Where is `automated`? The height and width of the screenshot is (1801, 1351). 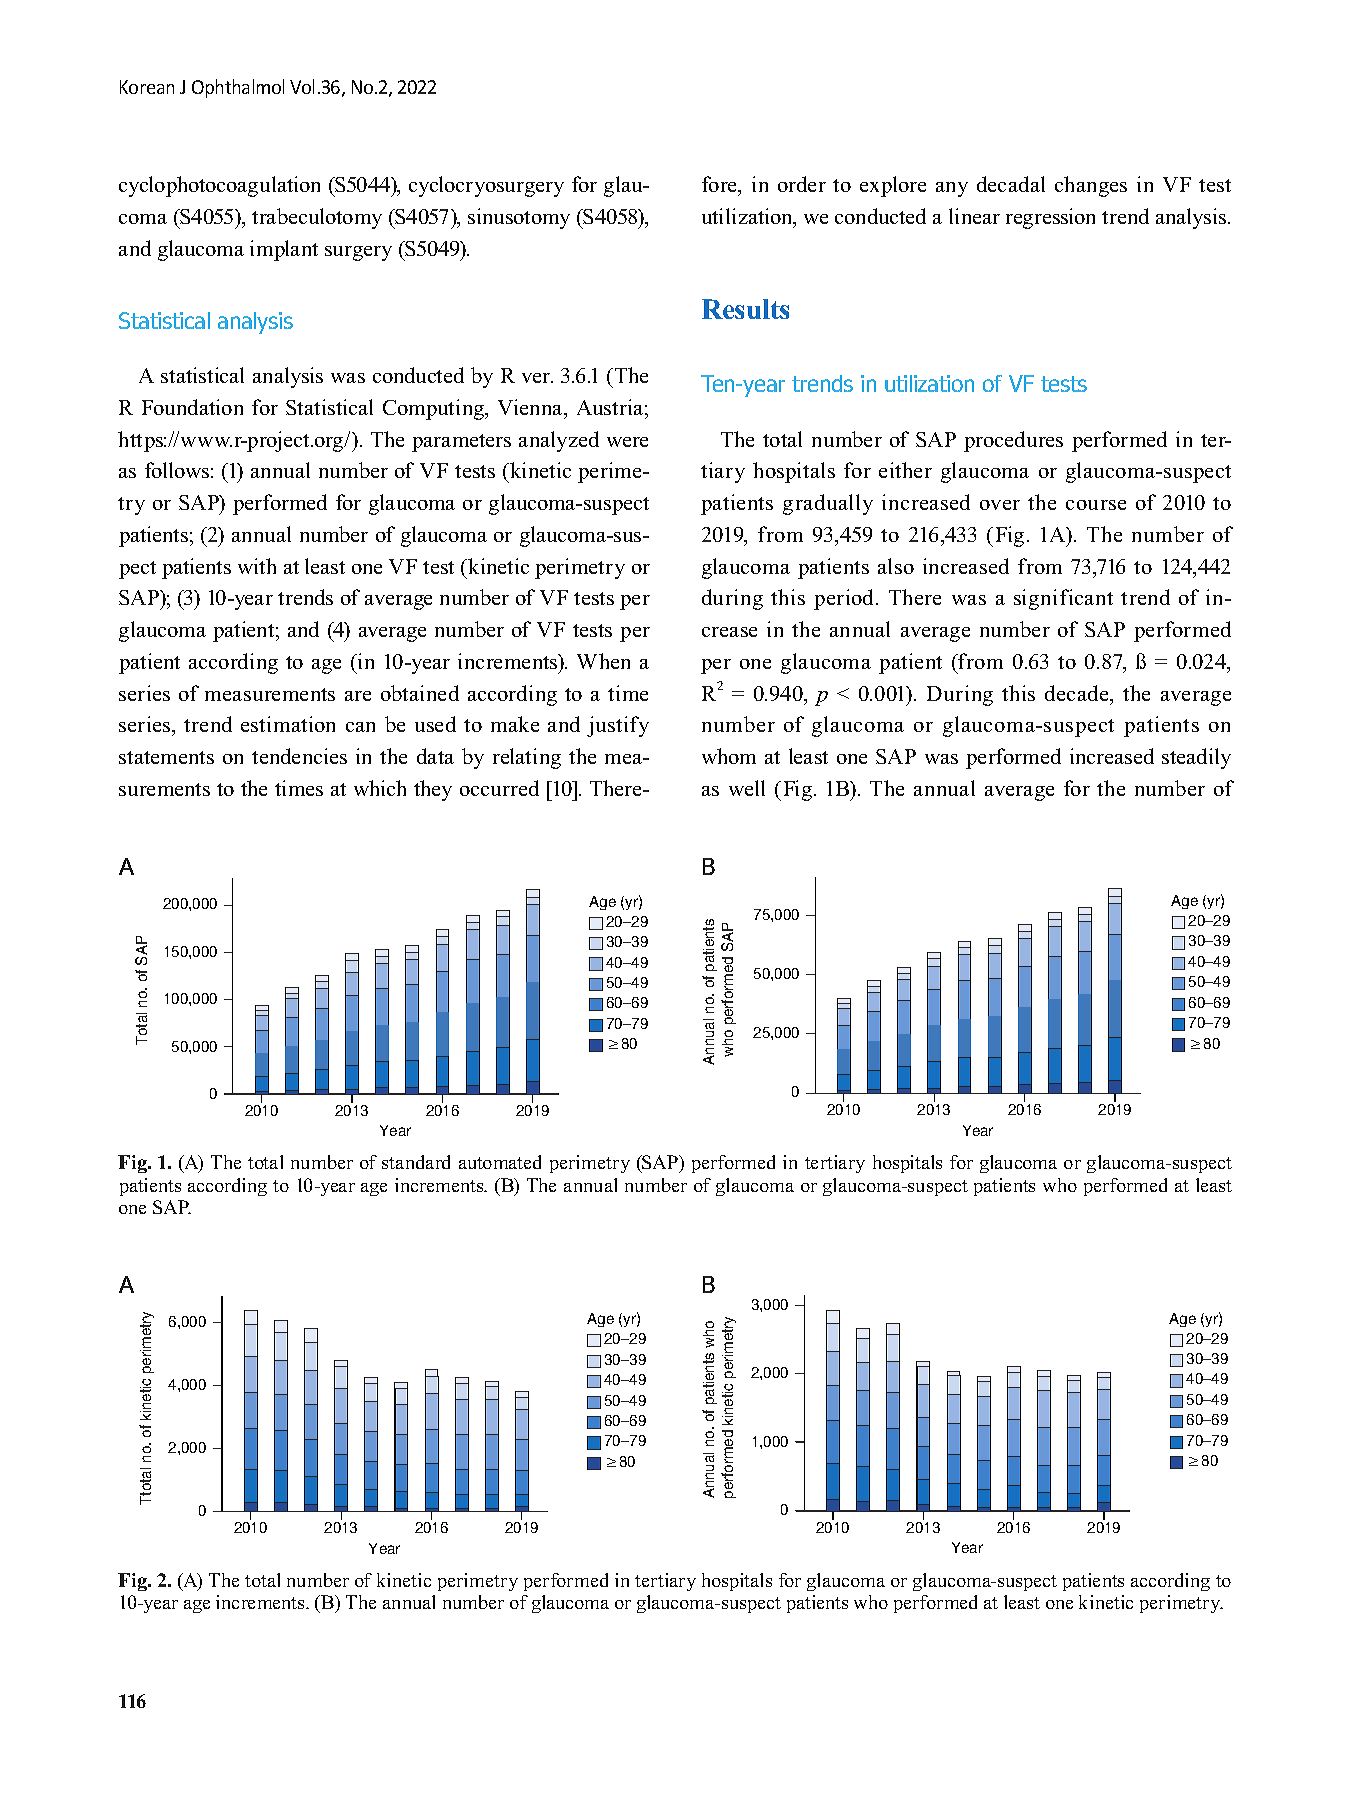
automated is located at coordinates (500, 1162).
